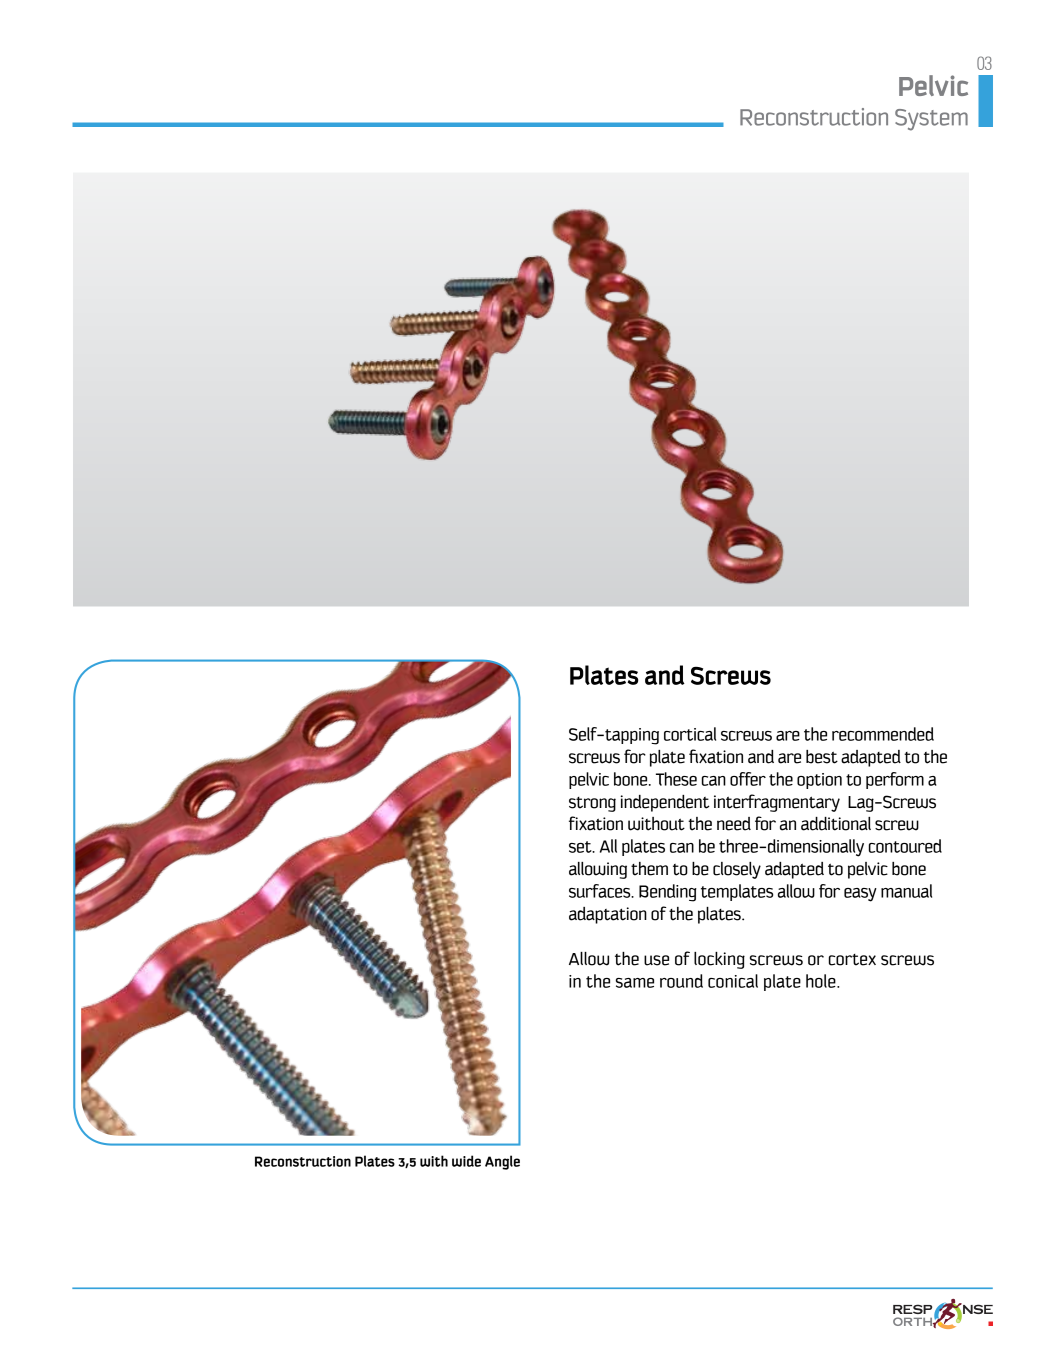 The height and width of the screenshot is (1347, 1041). What do you see at coordinates (676, 779) in the screenshot?
I see `These` at bounding box center [676, 779].
